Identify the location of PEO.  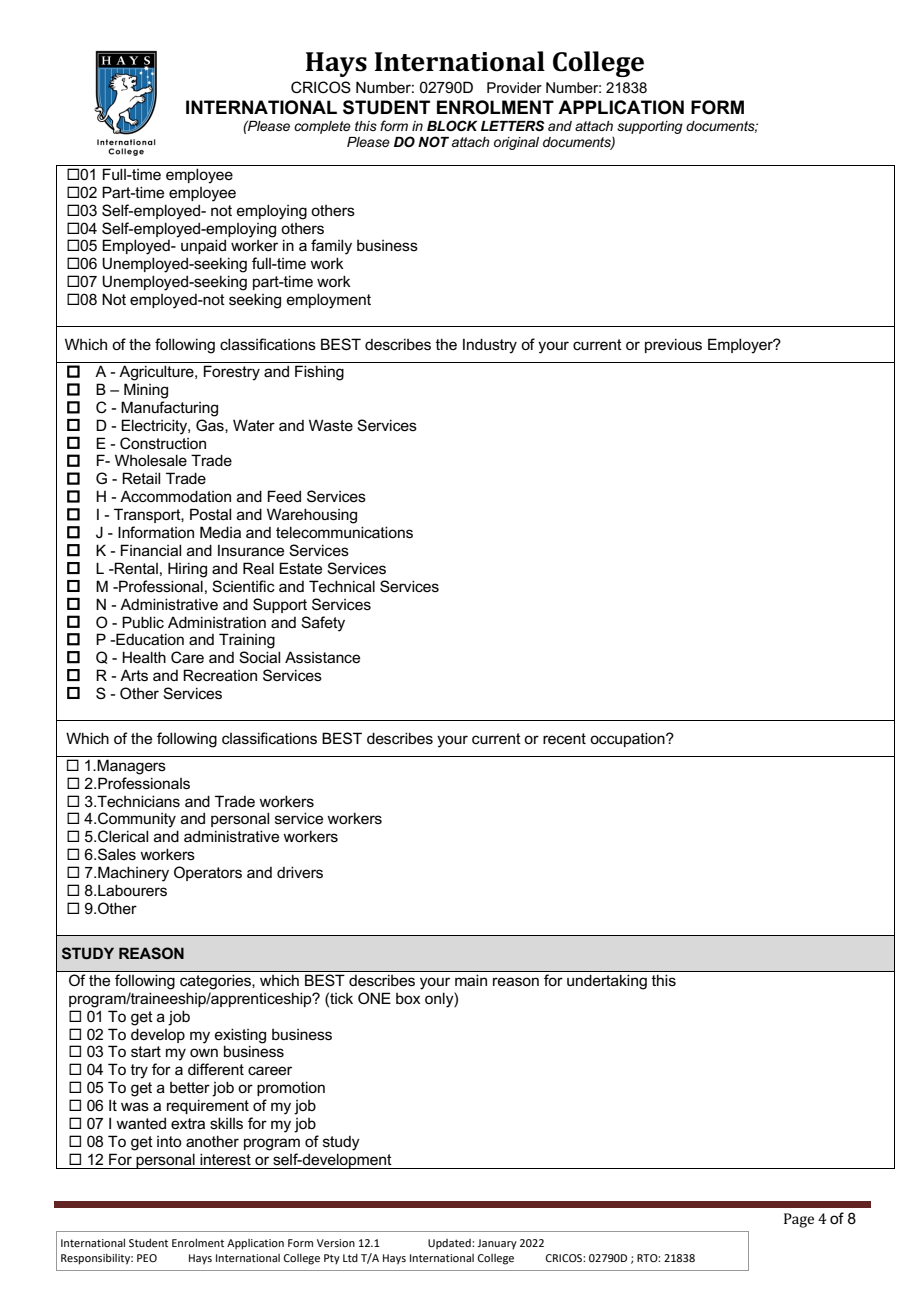
(147, 1258).
